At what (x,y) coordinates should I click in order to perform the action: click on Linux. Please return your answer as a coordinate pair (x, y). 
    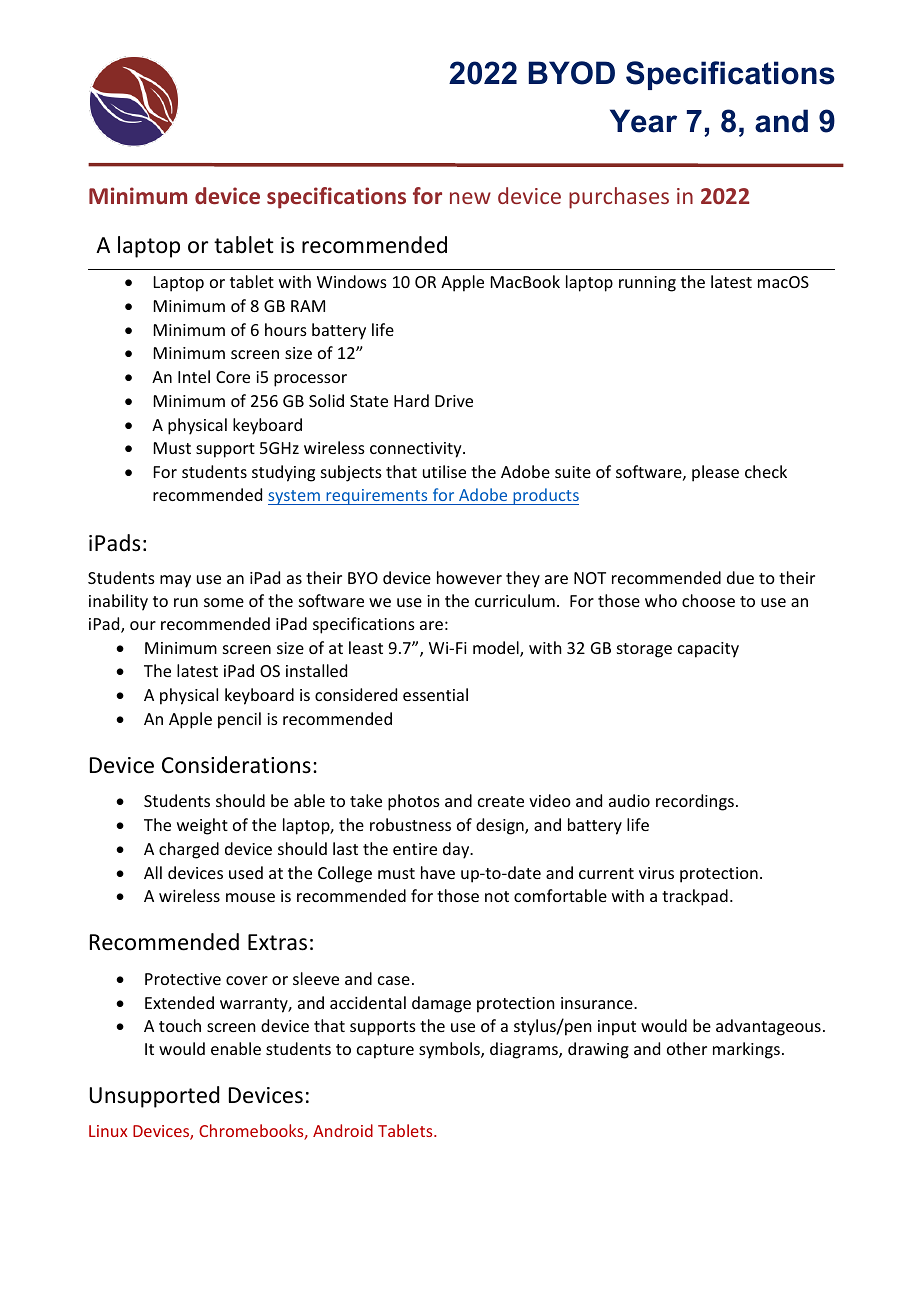
    Looking at the image, I should click on (108, 1131).
